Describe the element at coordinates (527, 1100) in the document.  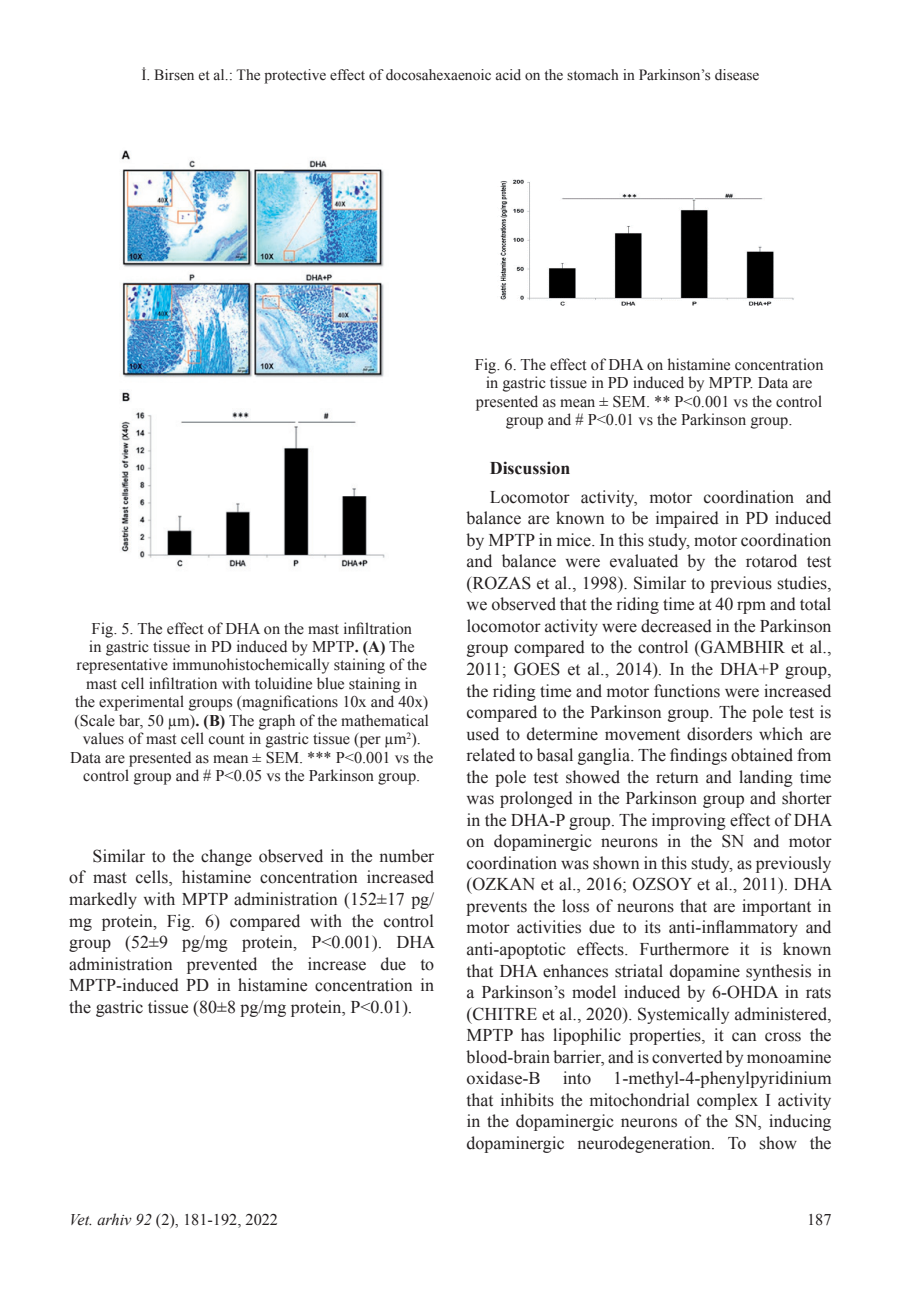
I see `inhibits` at that location.
